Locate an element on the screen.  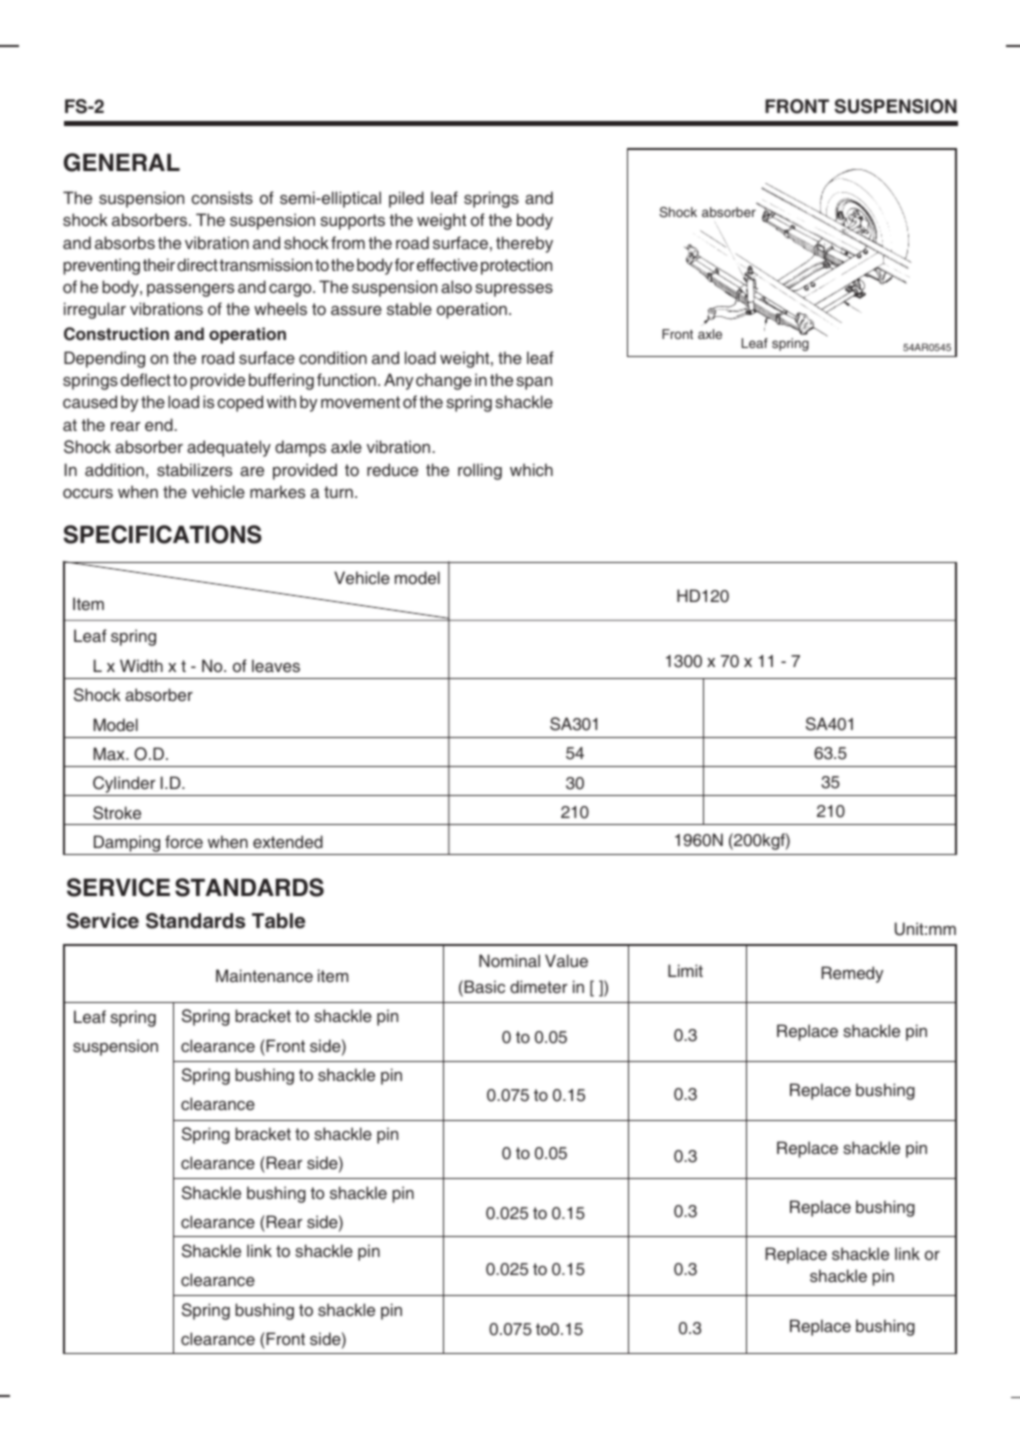
leaves is located at coordinates (276, 665).
